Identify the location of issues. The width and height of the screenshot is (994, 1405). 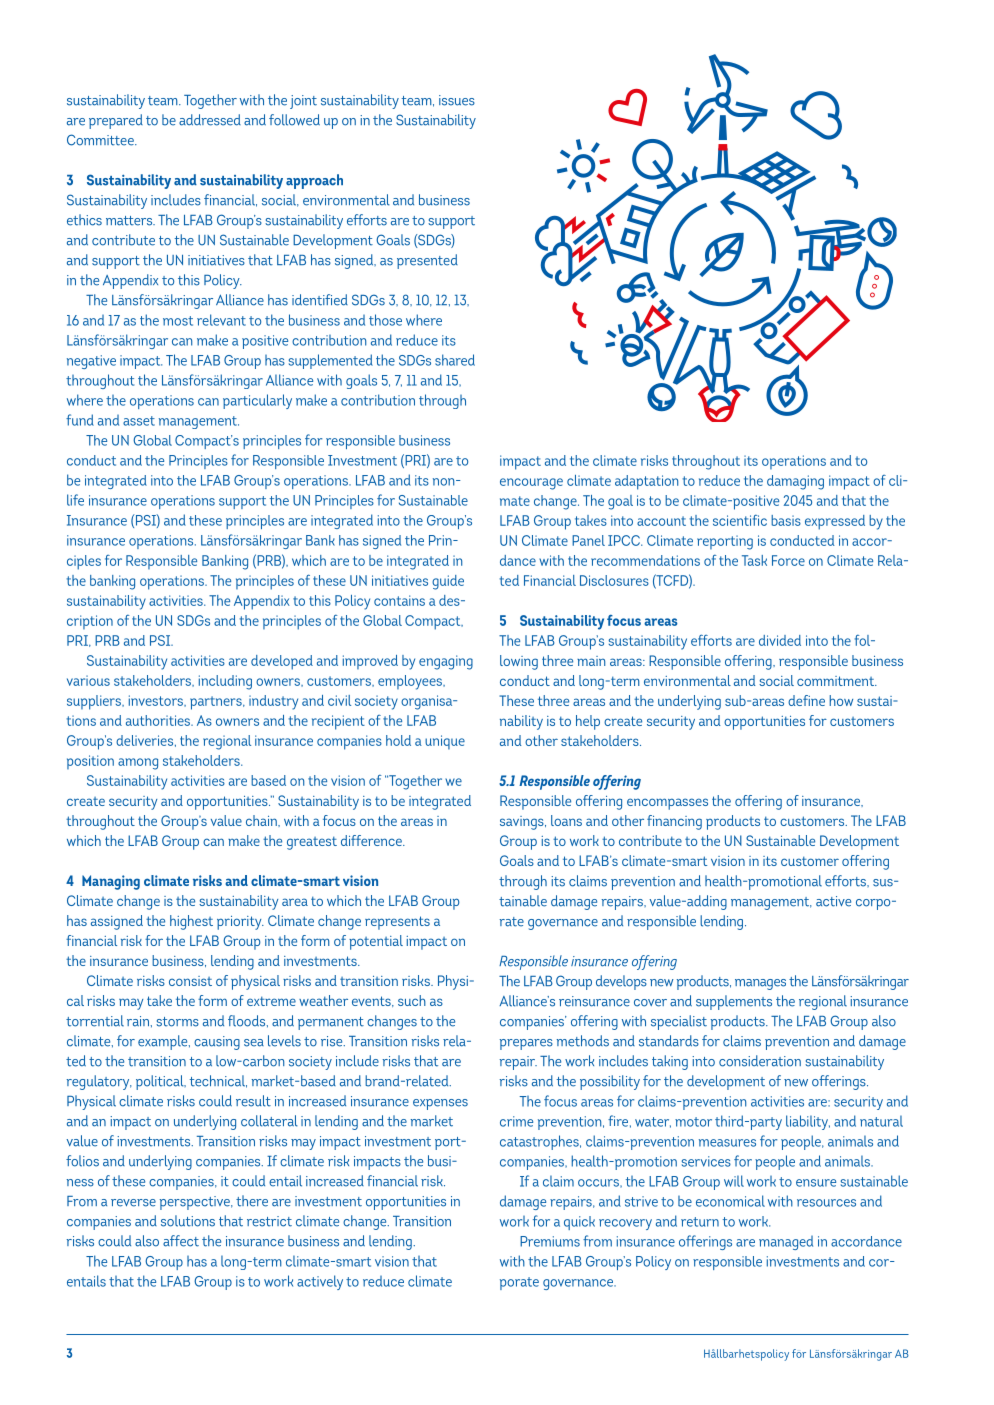
(457, 100).
